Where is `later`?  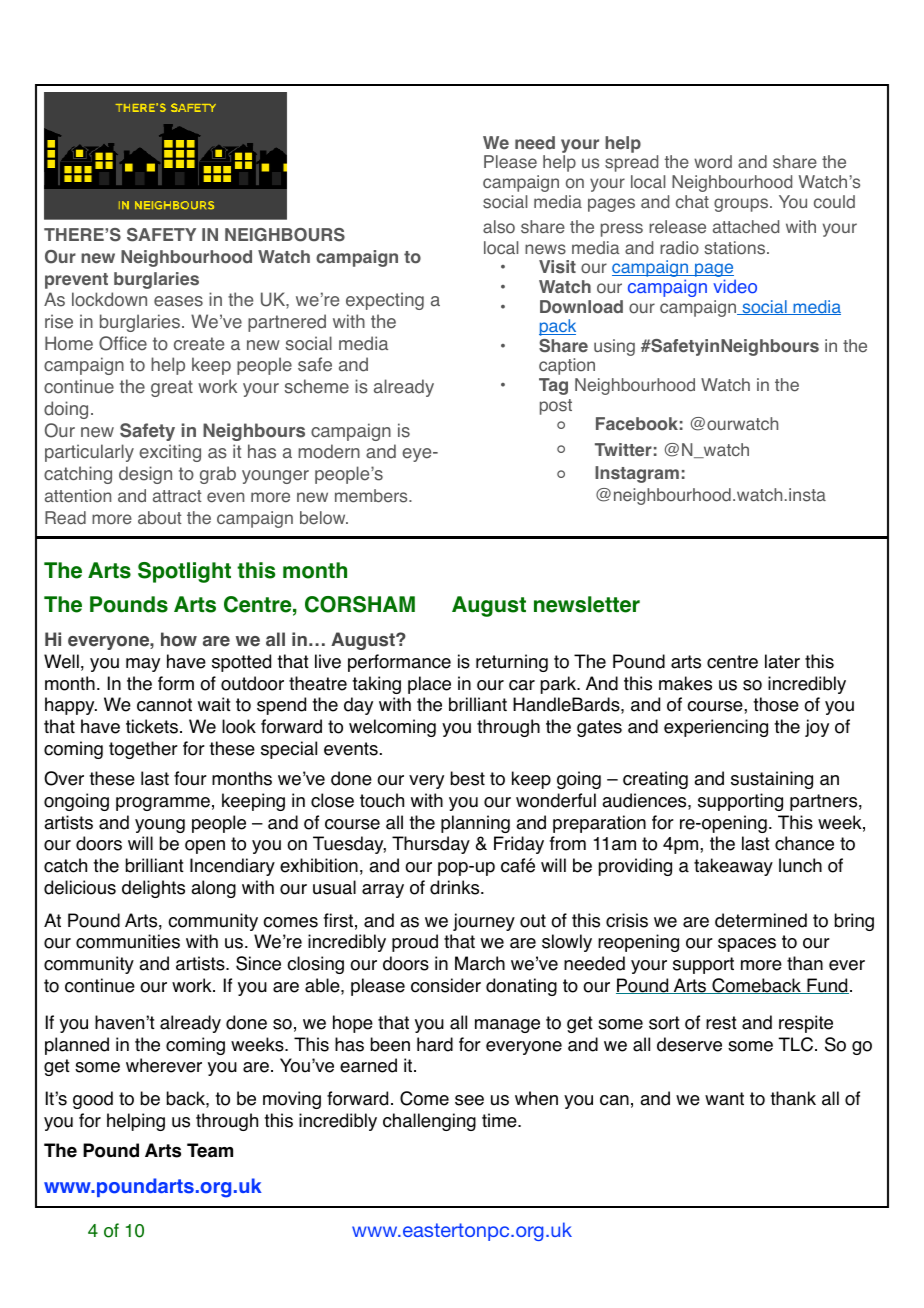
later is located at coordinates (782, 661).
